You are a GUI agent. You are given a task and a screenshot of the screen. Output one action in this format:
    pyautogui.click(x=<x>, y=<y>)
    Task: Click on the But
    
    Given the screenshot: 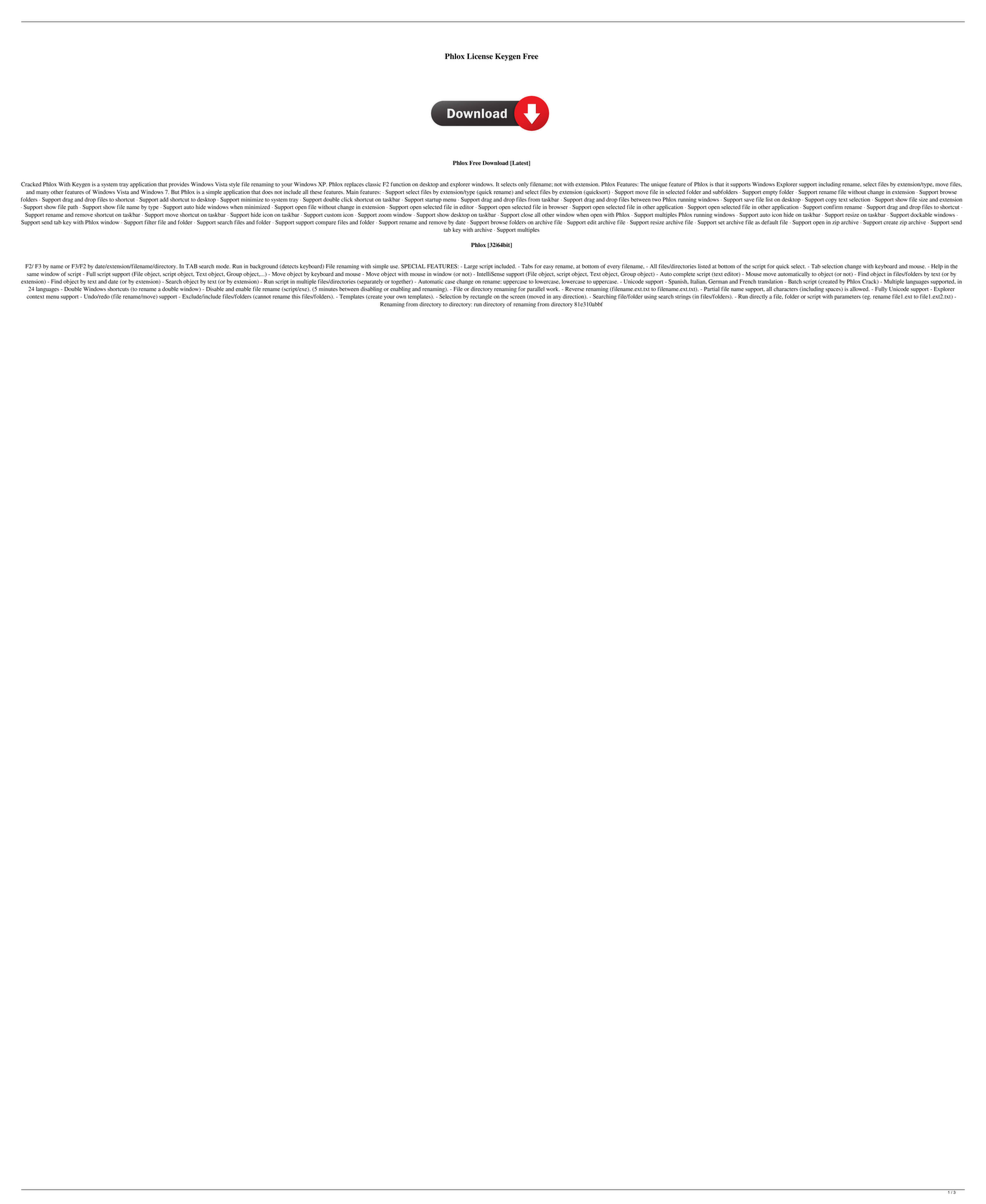 What is the action you would take?
    pyautogui.click(x=175, y=192)
